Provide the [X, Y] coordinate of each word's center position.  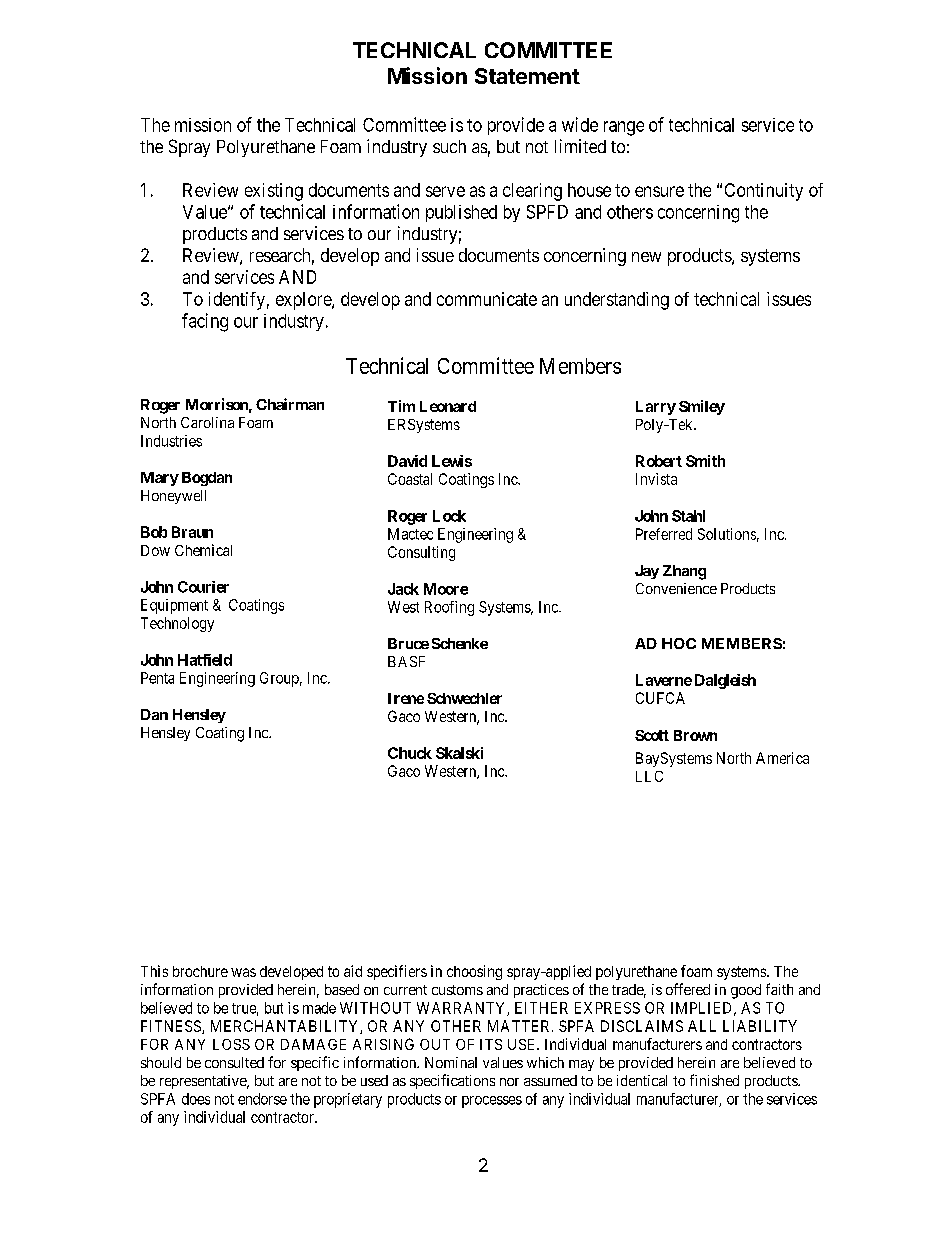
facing [205, 322]
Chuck [410, 753]
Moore [446, 589]
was [243, 972]
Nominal [451, 1062]
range [624, 128]
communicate [487, 299]
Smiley [702, 407]
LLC [649, 776]
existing [274, 192]
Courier [203, 587]
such [449, 146]
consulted [234, 1062]
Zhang [684, 572]
